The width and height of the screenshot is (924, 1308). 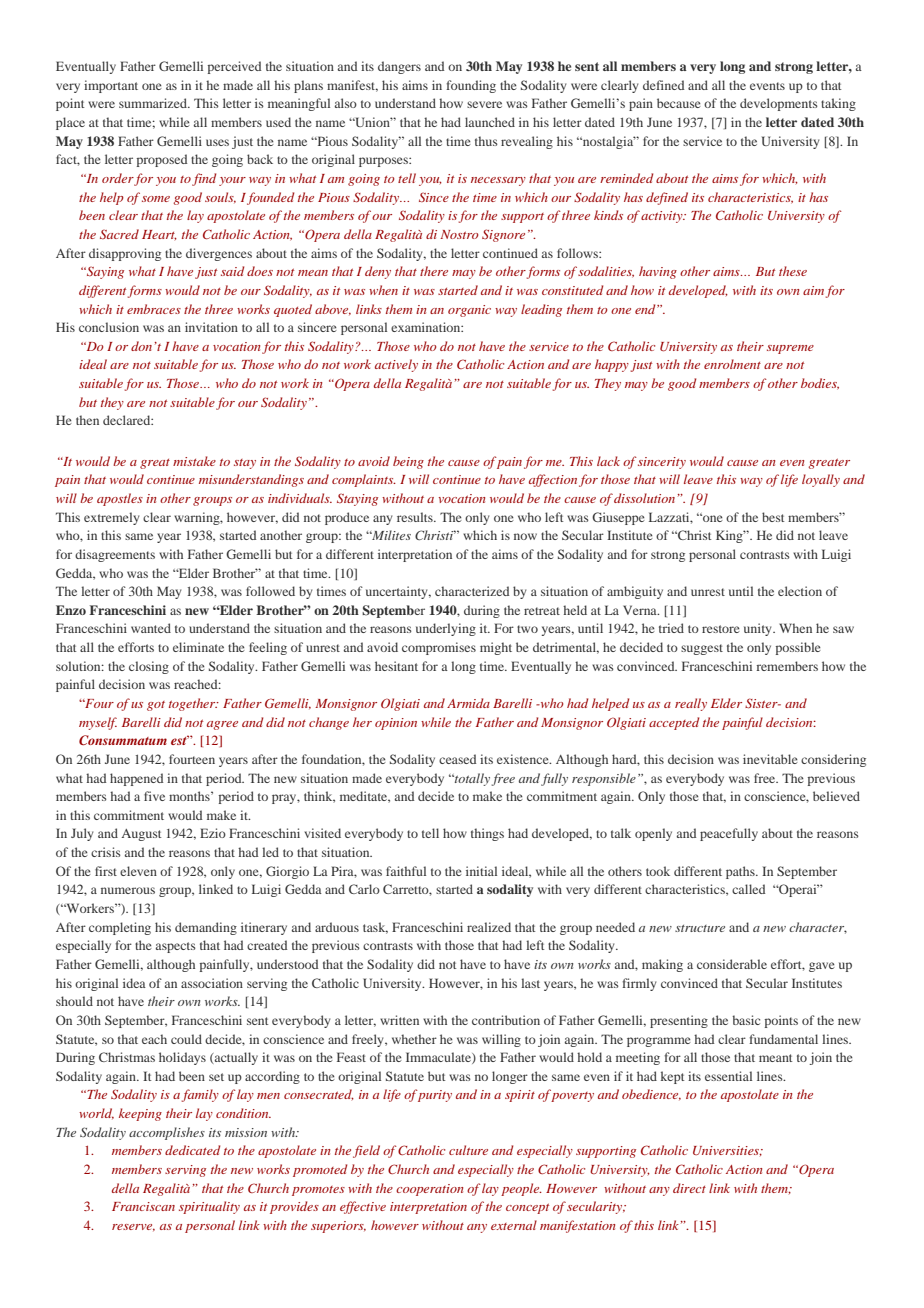 What do you see at coordinates (779, 104) in the screenshot?
I see `developments` at bounding box center [779, 104].
